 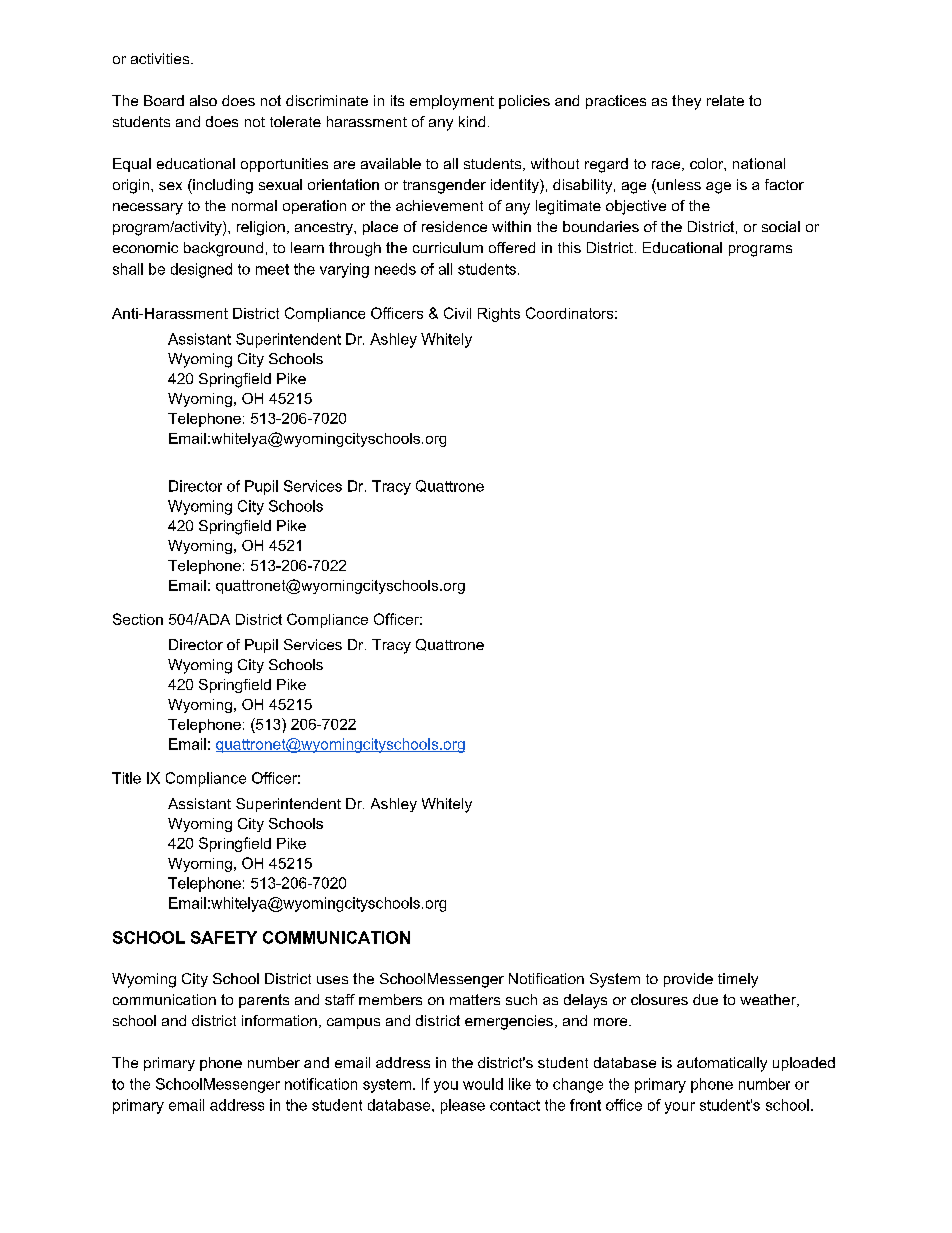 What do you see at coordinates (722, 1064) in the screenshot?
I see `automatically` at bounding box center [722, 1064].
